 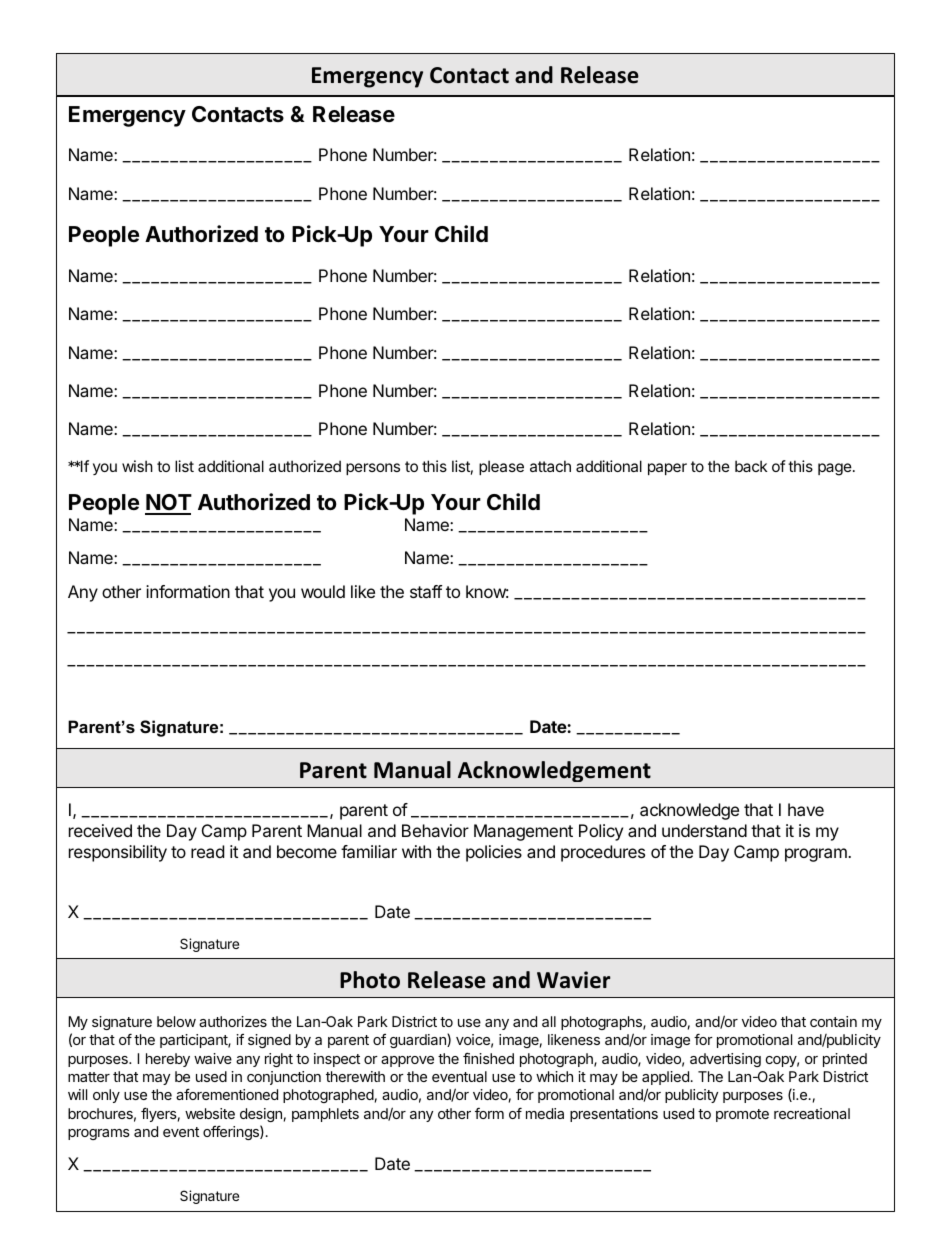 I want to click on aforementioned, so click(x=227, y=1094).
